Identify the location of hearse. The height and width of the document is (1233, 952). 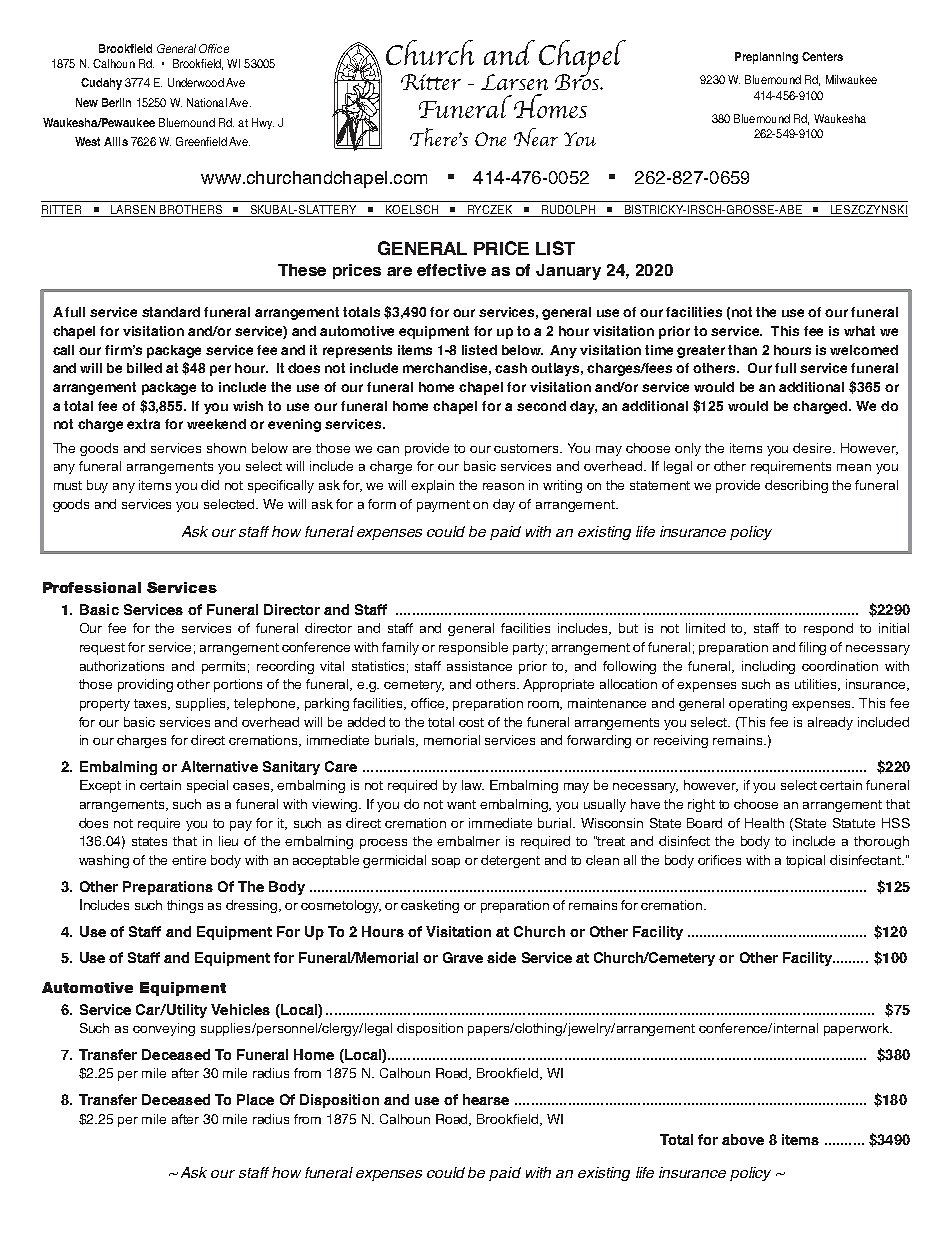
(486, 1099).
